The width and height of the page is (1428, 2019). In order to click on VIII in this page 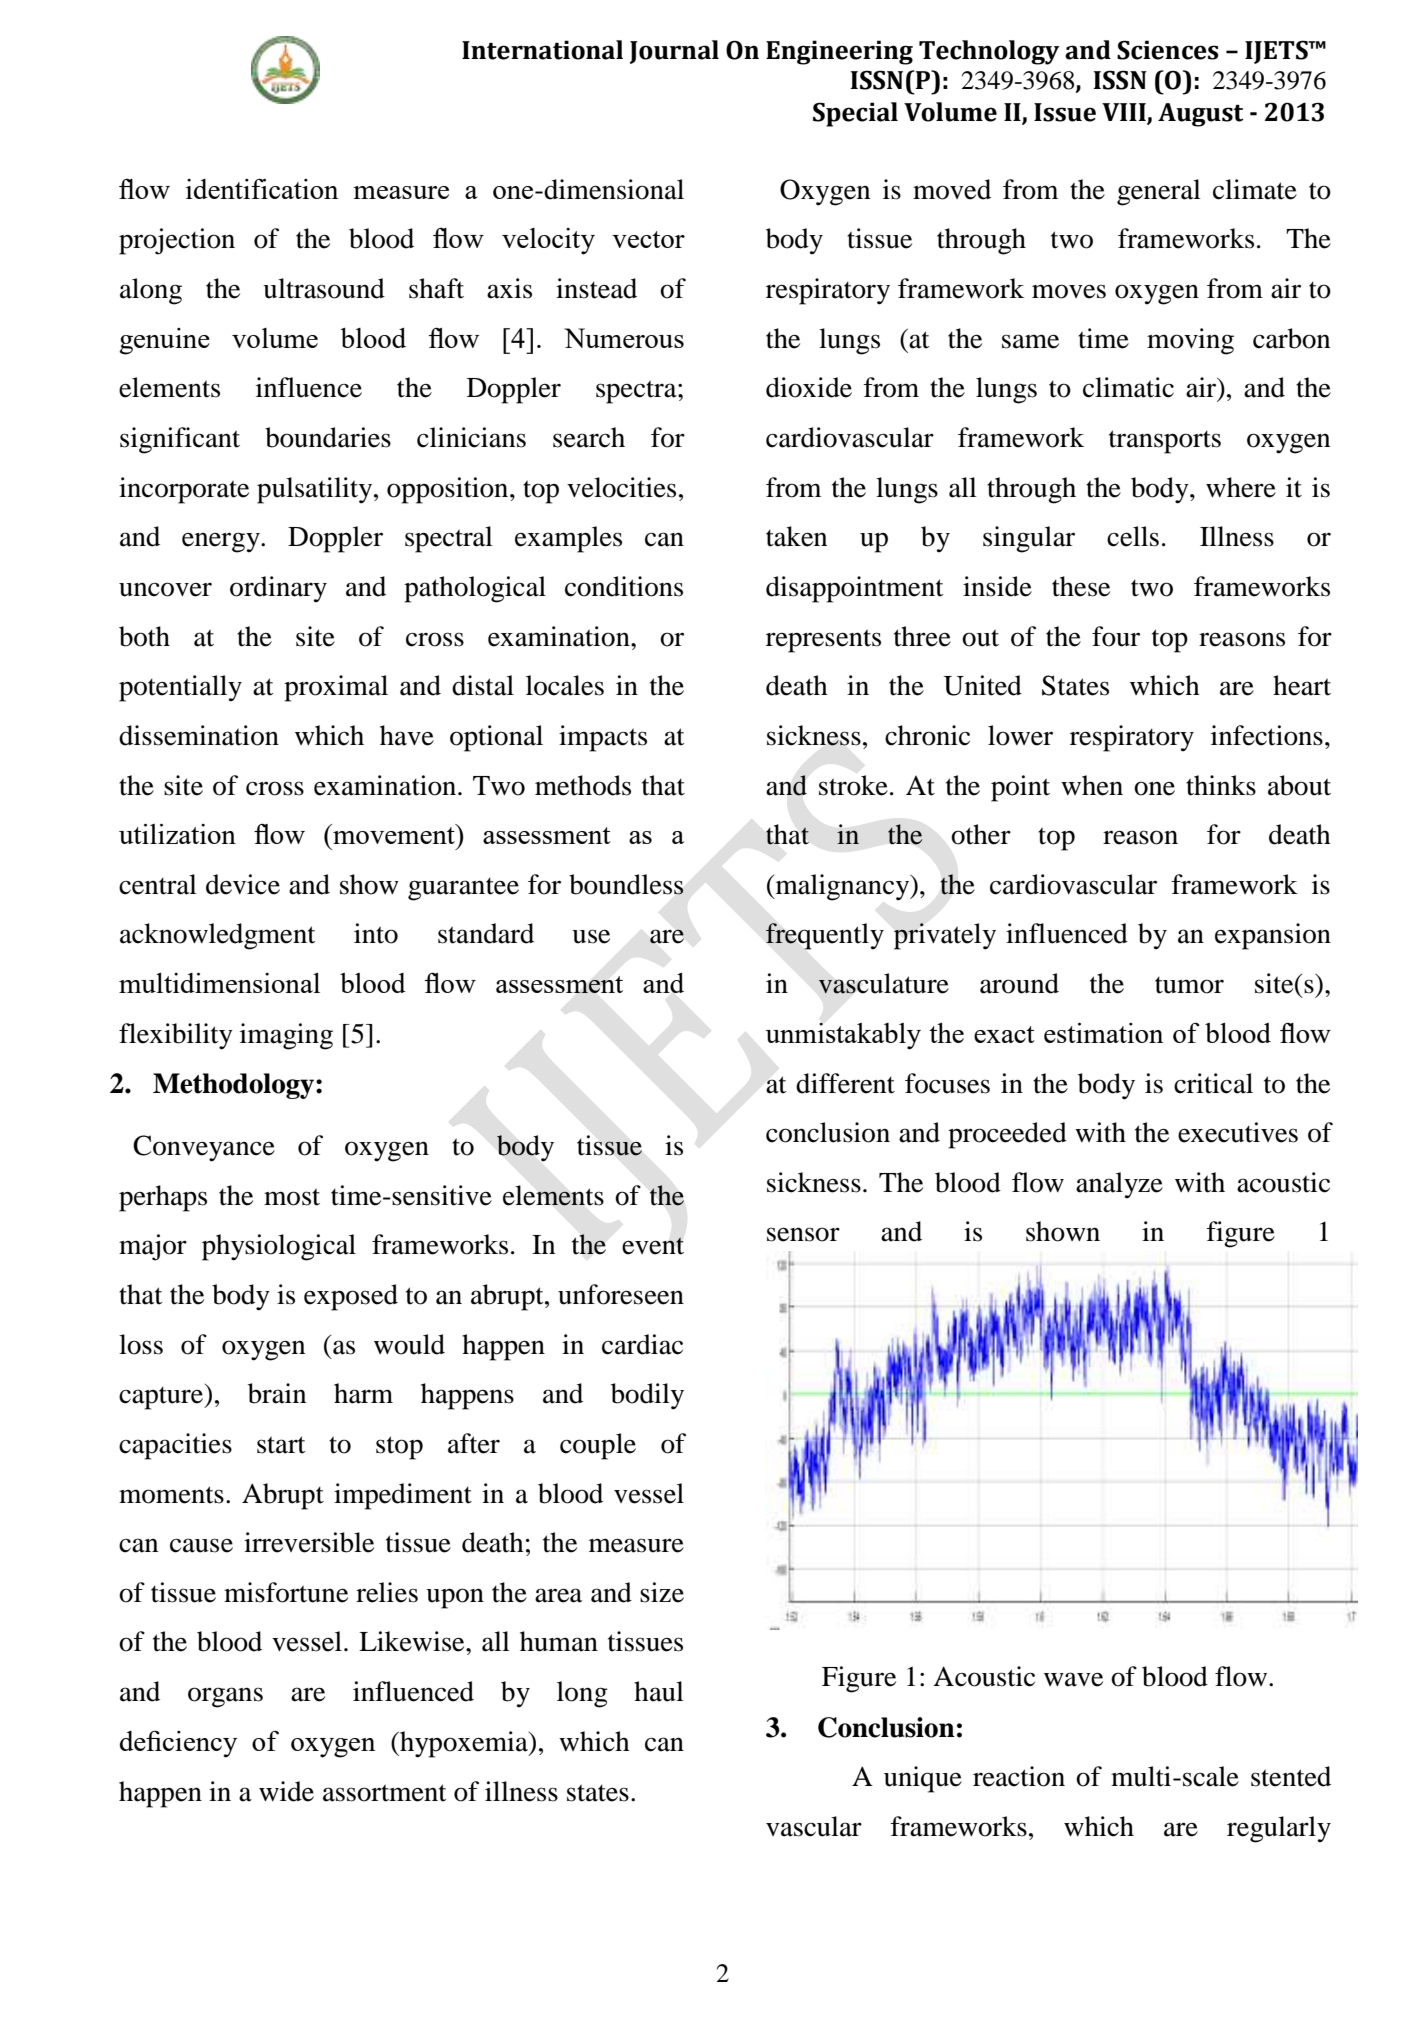, I will do `click(1124, 112)`.
